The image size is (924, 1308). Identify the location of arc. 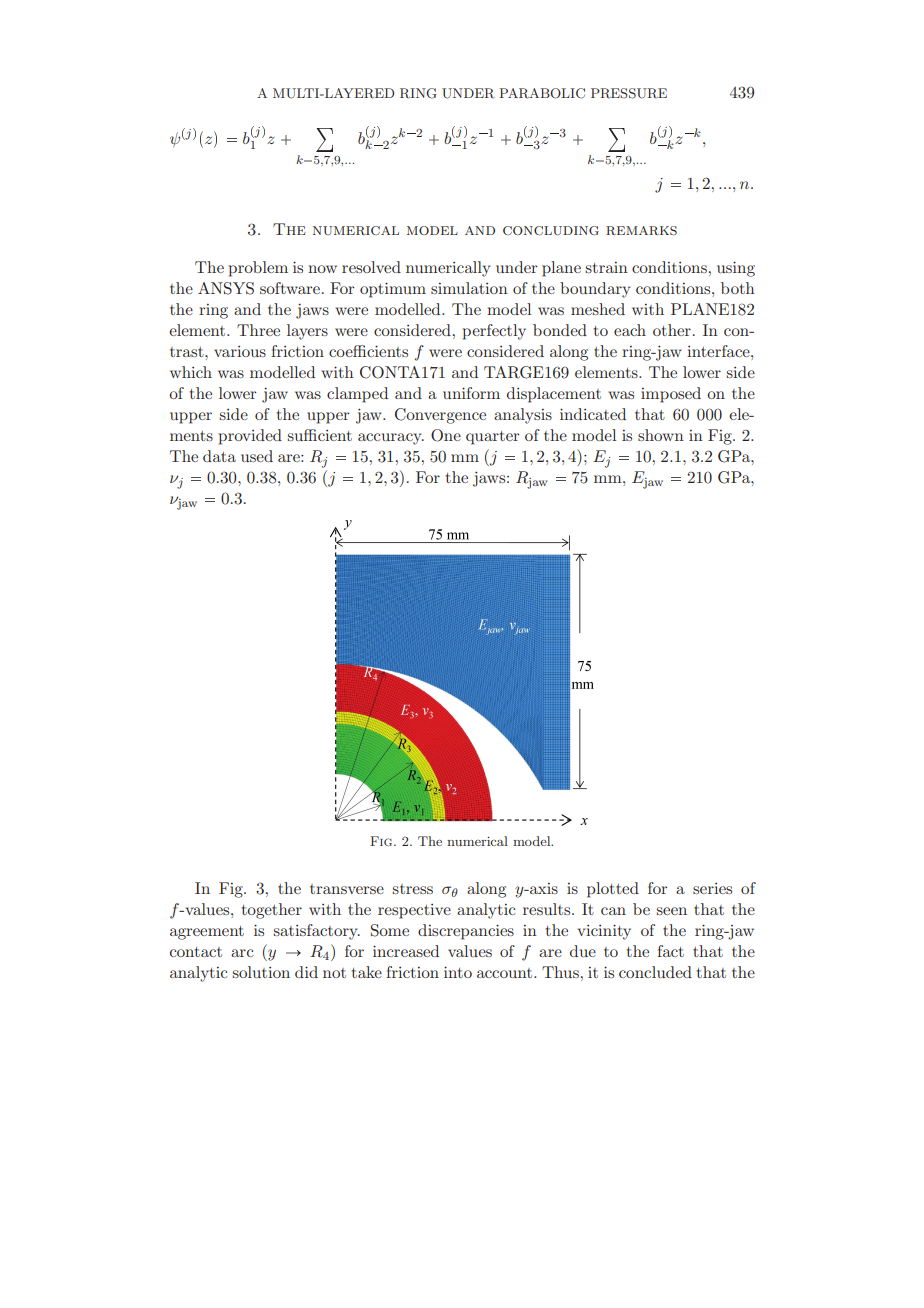
(242, 953).
